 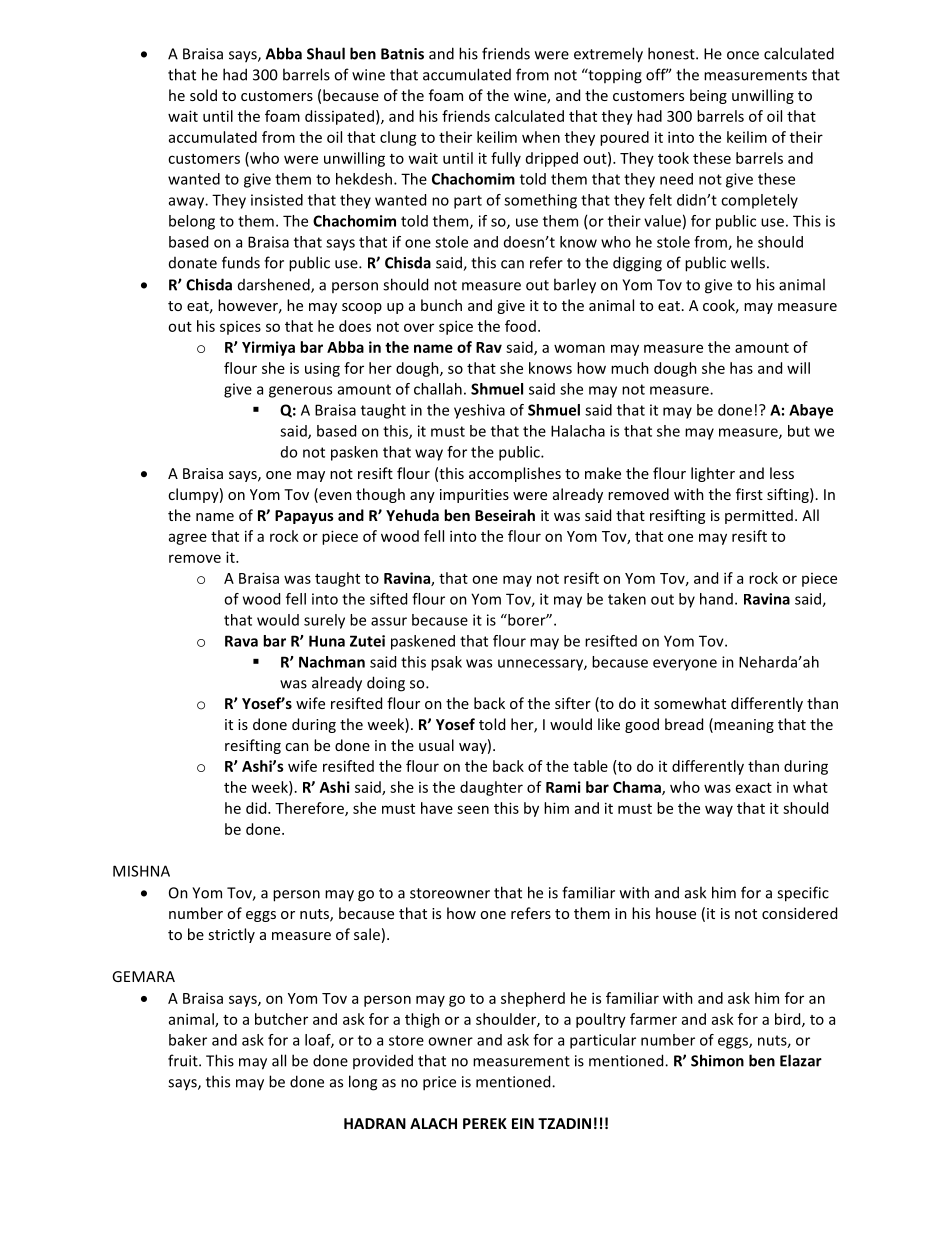 What do you see at coordinates (717, 1060) in the screenshot?
I see `Shimon` at bounding box center [717, 1060].
